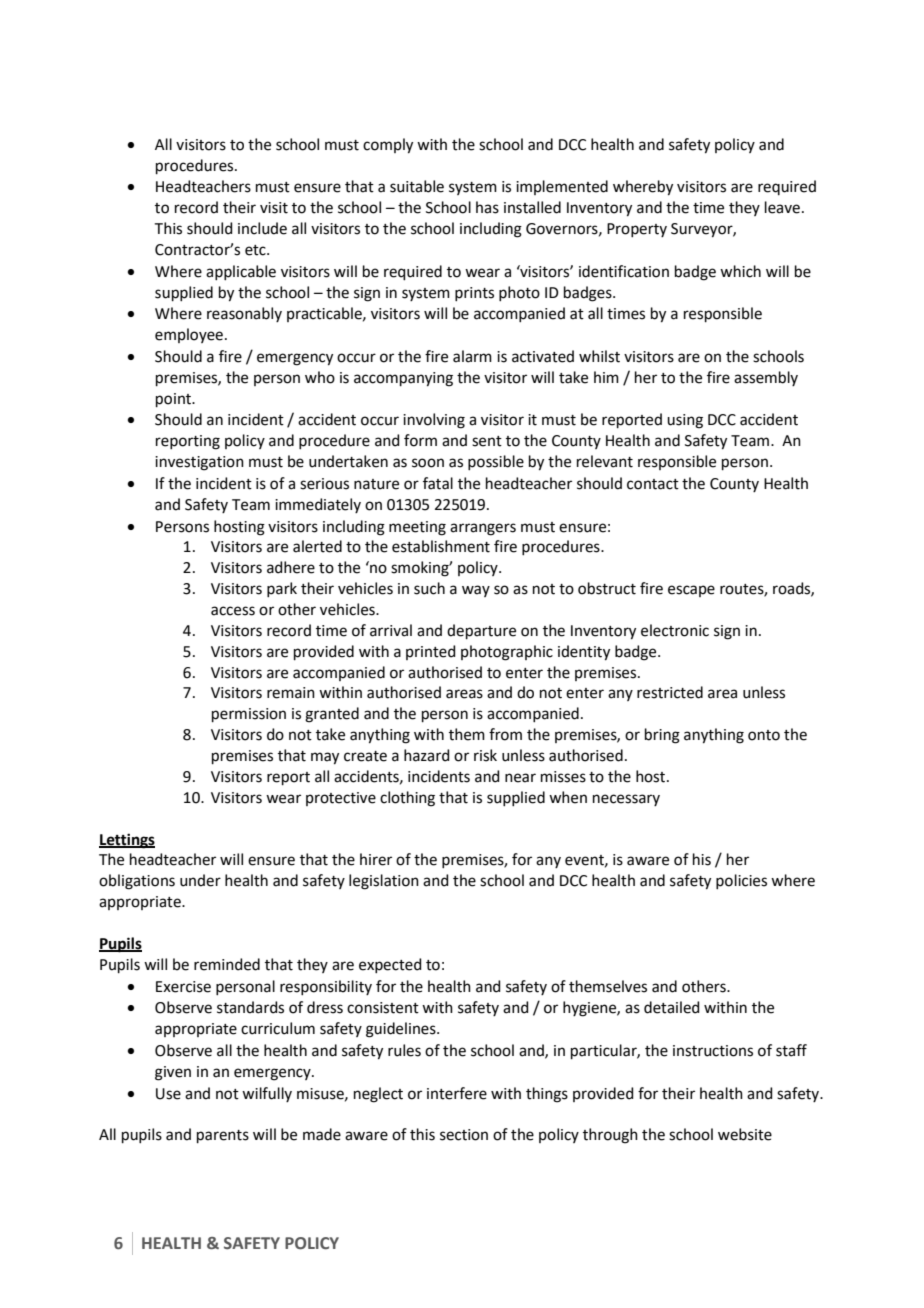 Image resolution: width=924 pixels, height=1308 pixels. What do you see at coordinates (199, 463) in the page?
I see `investigation` at bounding box center [199, 463].
